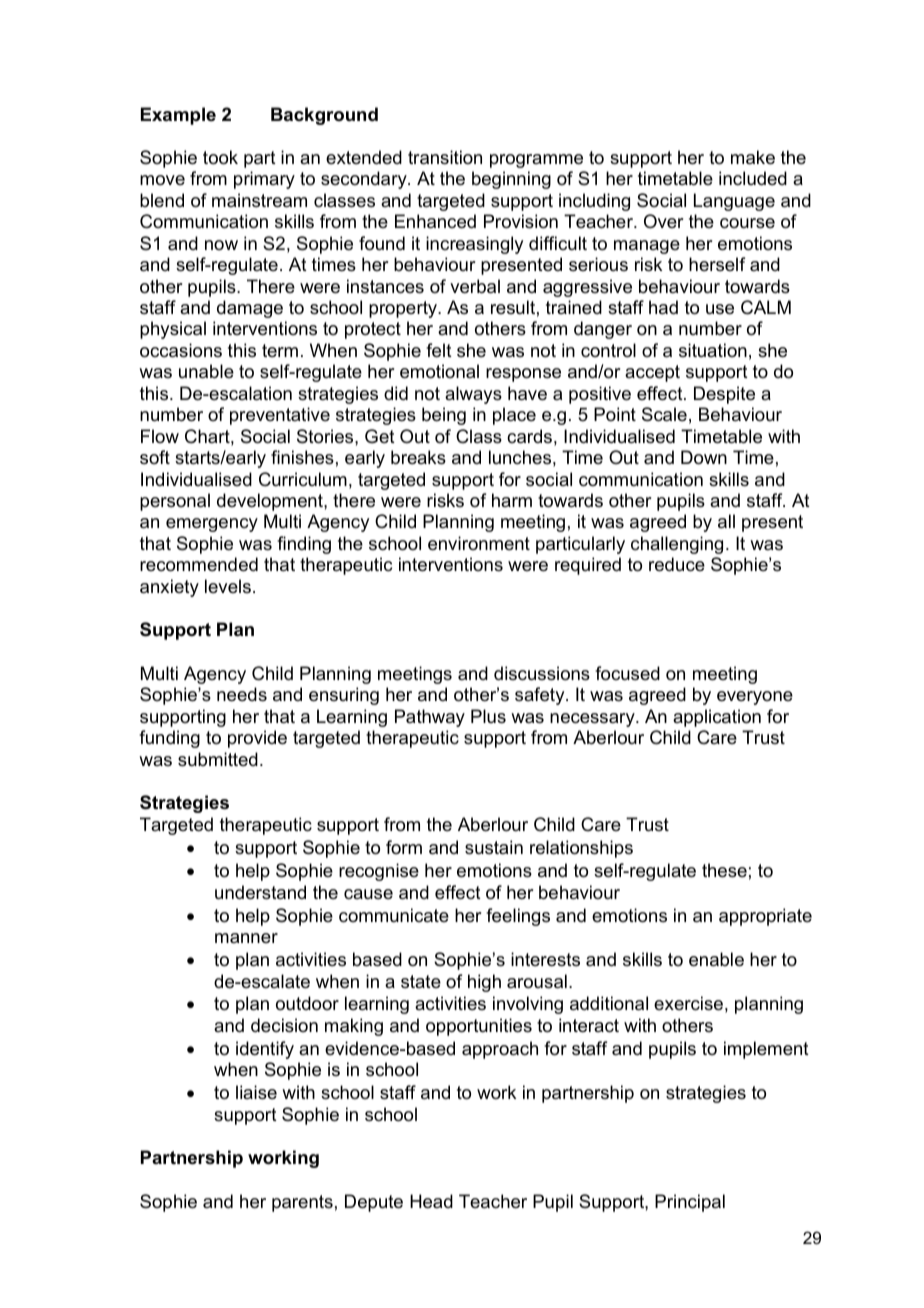  What do you see at coordinates (199, 564) in the screenshot?
I see `recommended` at bounding box center [199, 564].
